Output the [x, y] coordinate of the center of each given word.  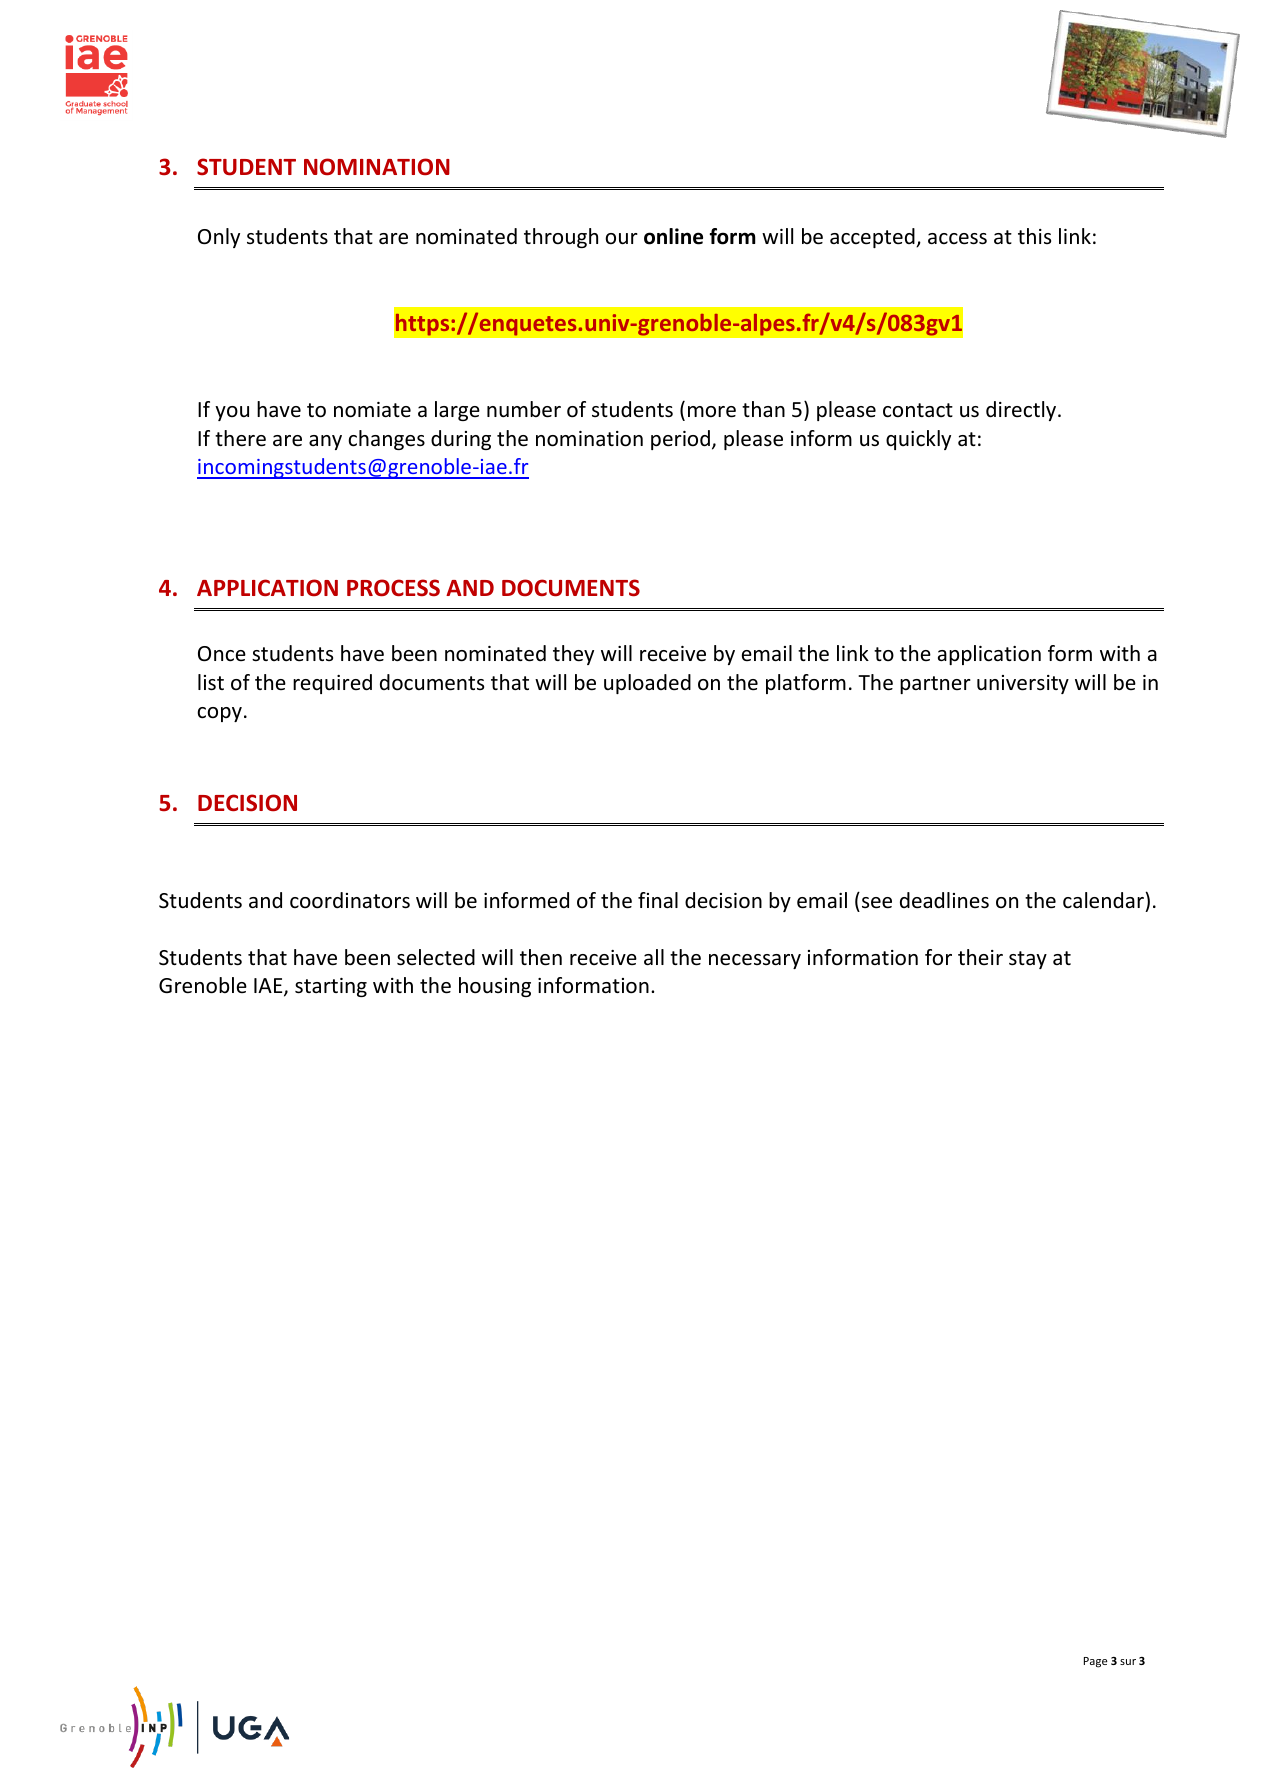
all [654, 957]
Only [219, 238]
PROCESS [393, 588]
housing [495, 987]
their [980, 957]
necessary [755, 961]
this [1034, 236]
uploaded [647, 684]
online [673, 236]
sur [1128, 1662]
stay [1028, 960]
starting [331, 987]
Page [1096, 1662]
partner [935, 685]
